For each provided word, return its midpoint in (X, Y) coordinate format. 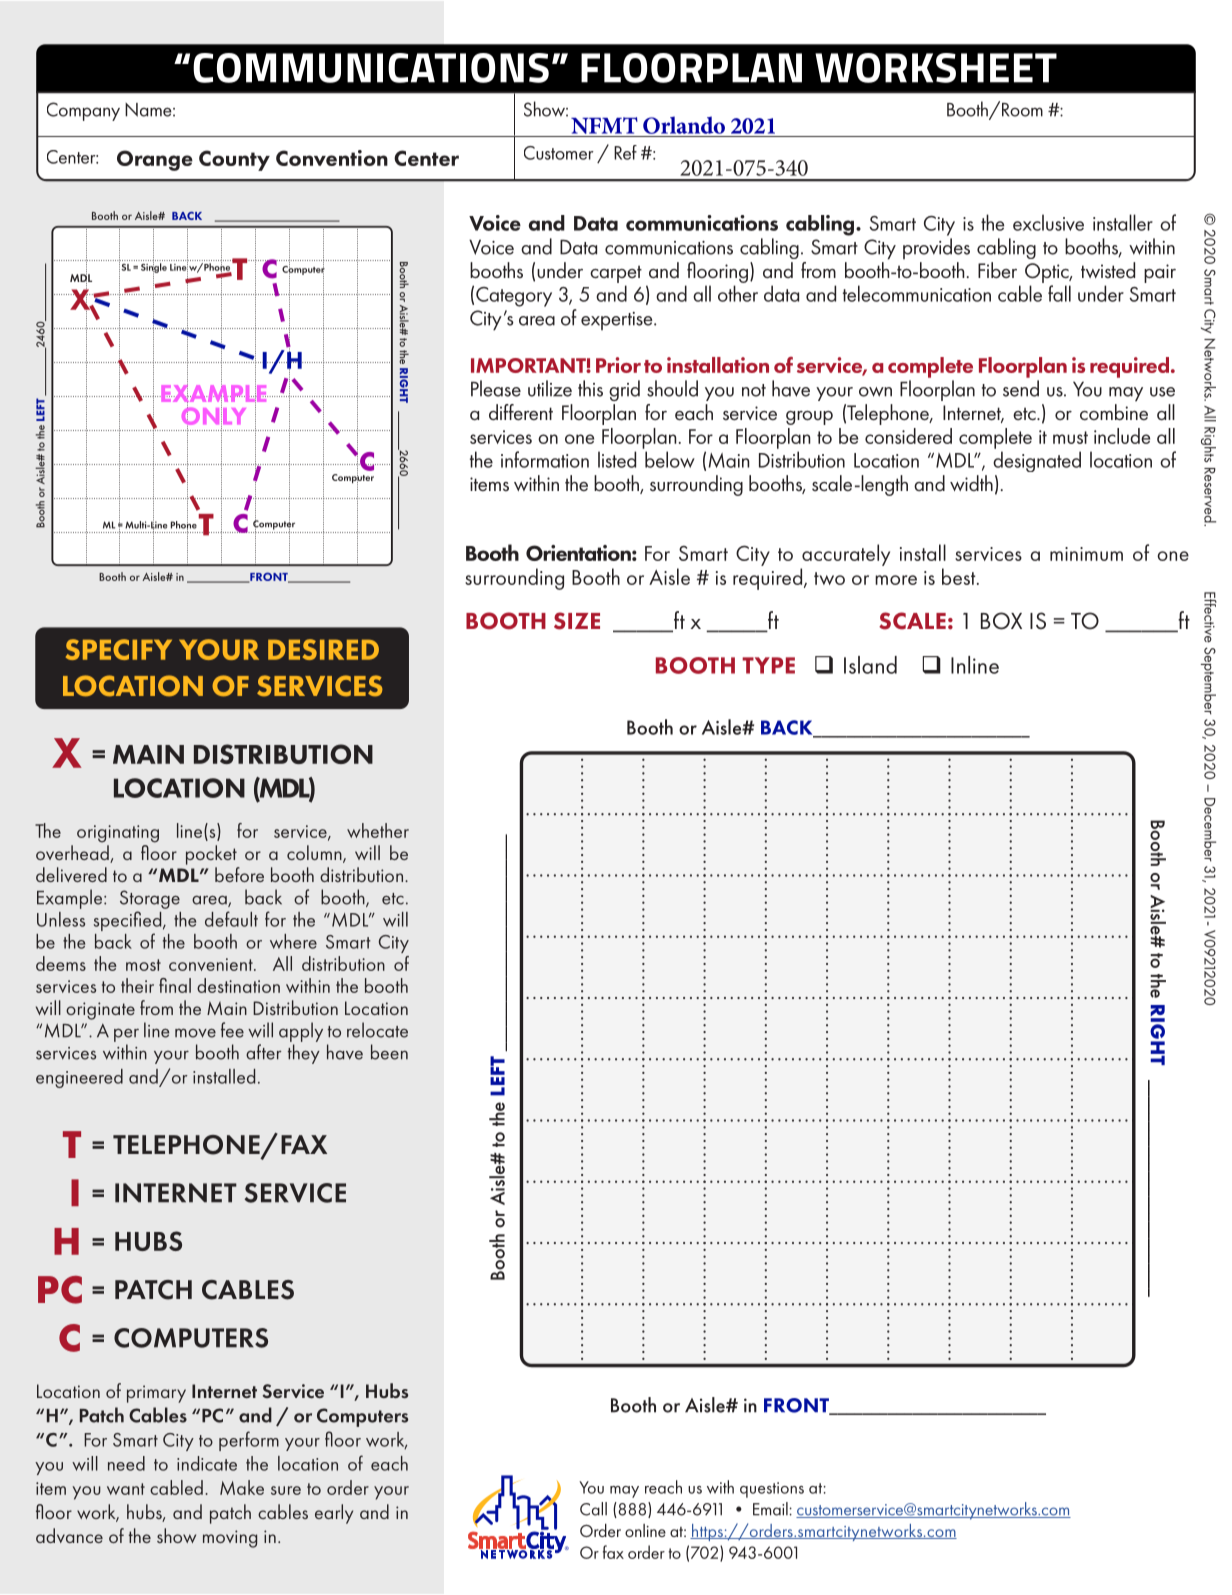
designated (1037, 461)
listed (617, 459)
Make (242, 1487)
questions (772, 1490)
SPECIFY (119, 649)
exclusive (1048, 222)
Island (870, 665)
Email (771, 1509)
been (389, 1052)
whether (378, 830)
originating (118, 834)
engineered (79, 1078)
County (234, 160)
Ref (625, 152)
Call (593, 1509)
